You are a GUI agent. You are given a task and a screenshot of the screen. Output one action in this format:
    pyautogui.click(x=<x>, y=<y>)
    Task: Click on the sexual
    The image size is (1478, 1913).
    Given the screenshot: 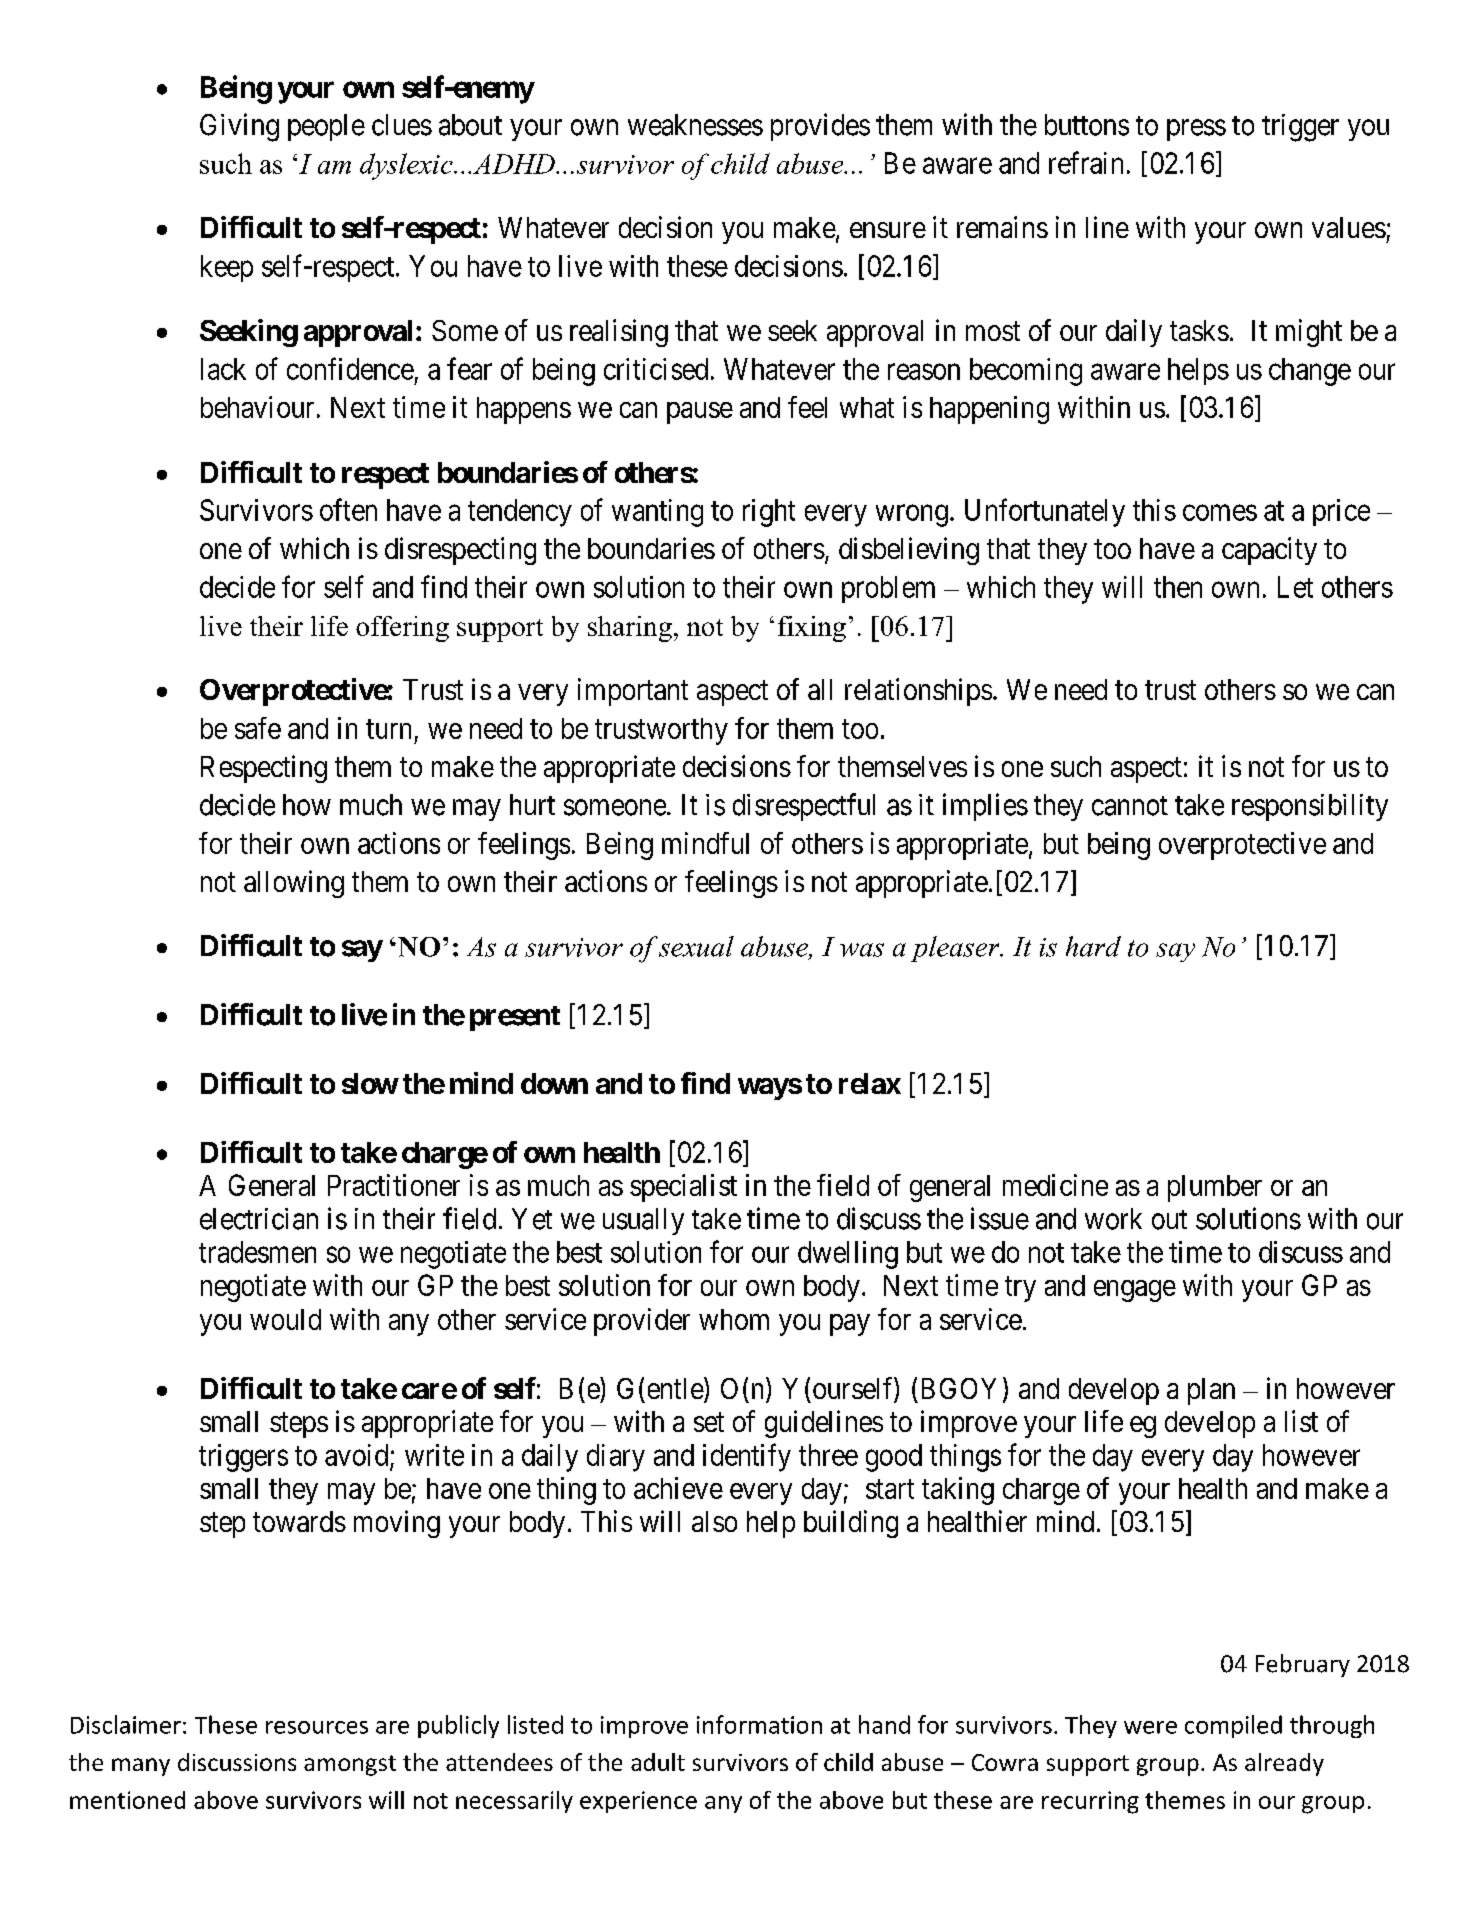 What is the action you would take?
    pyautogui.click(x=696, y=946)
